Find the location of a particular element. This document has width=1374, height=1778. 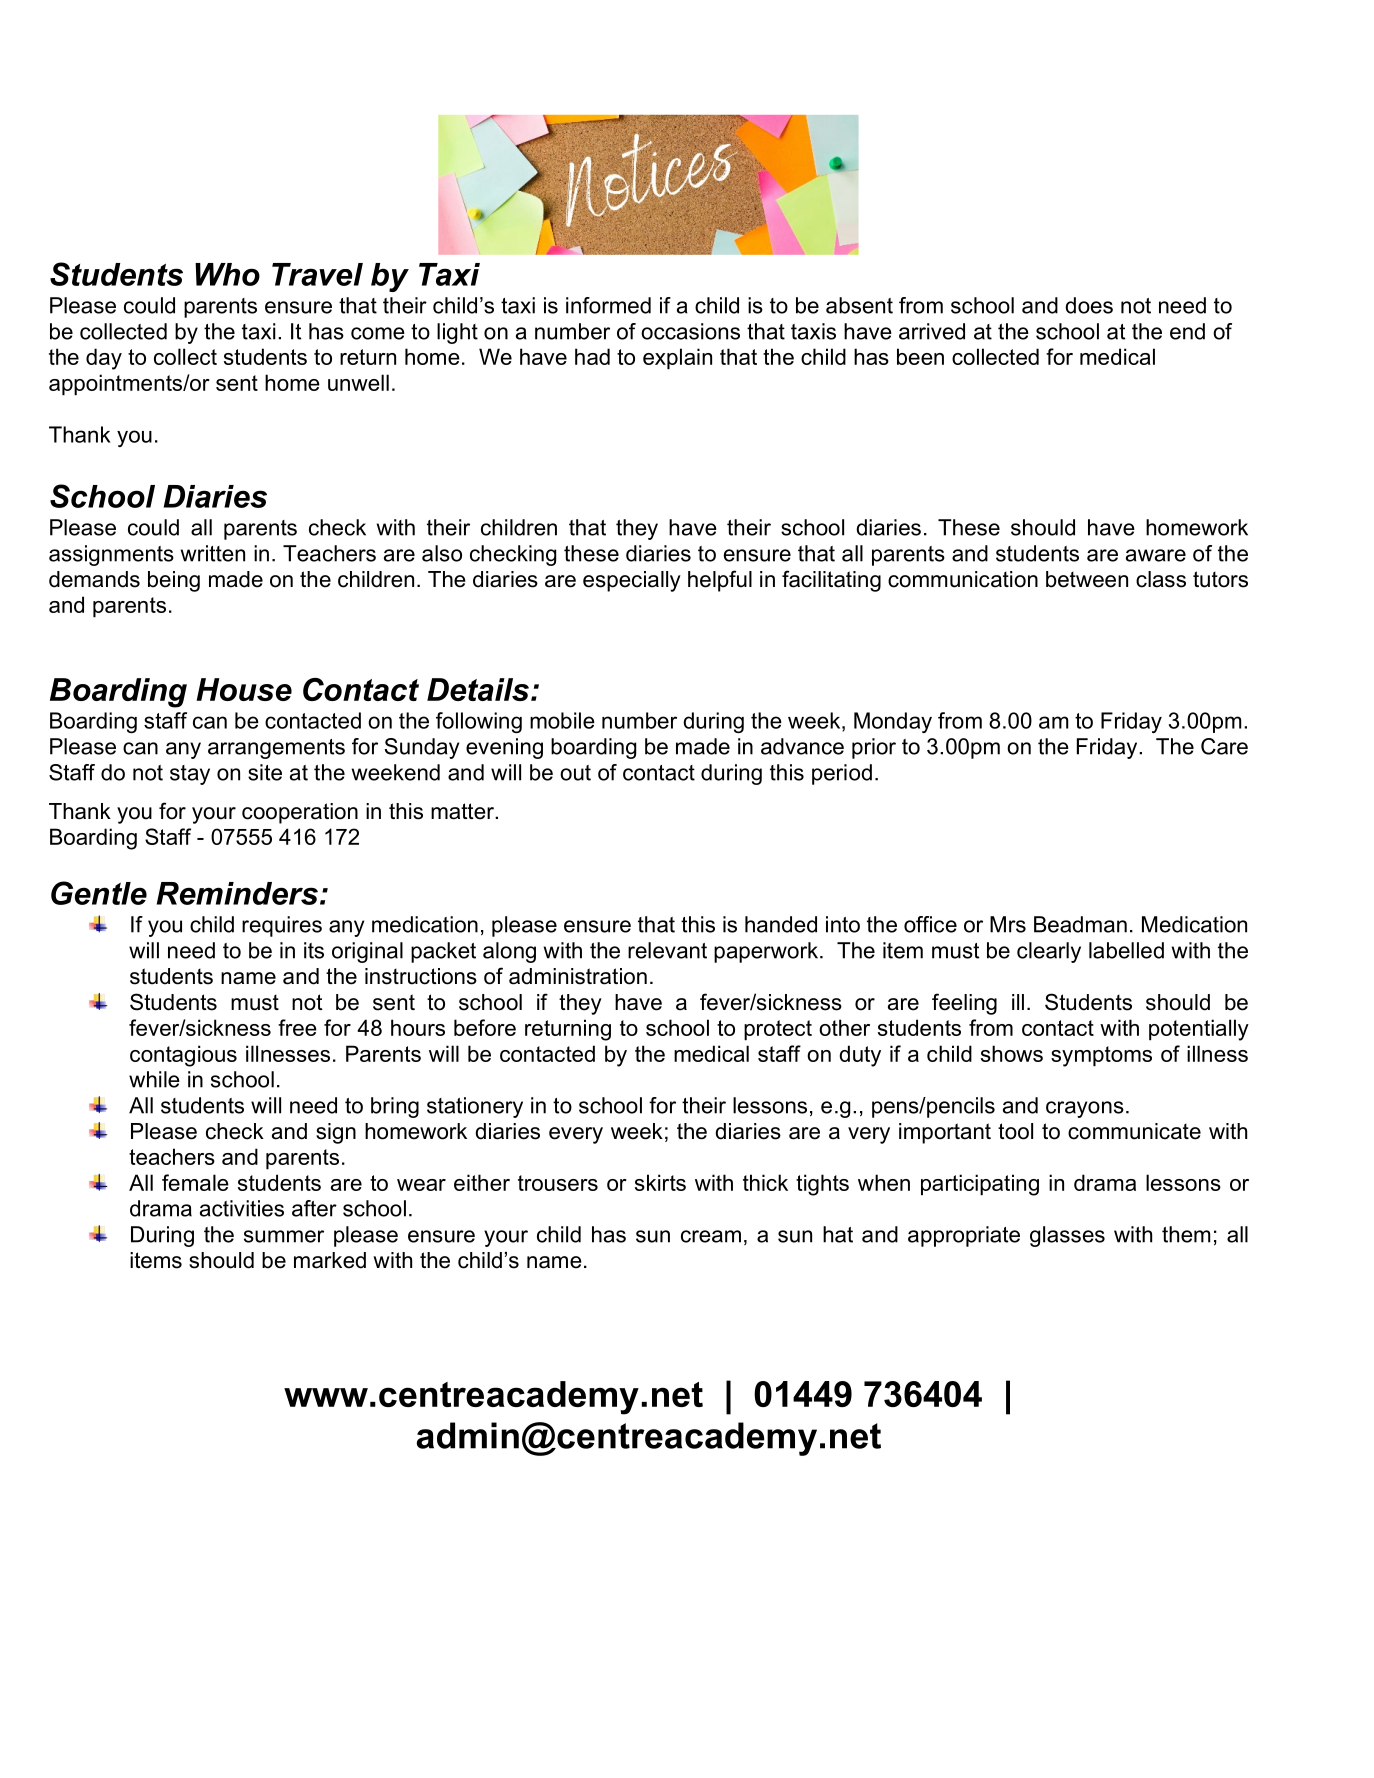

Who is located at coordinates (227, 274).
